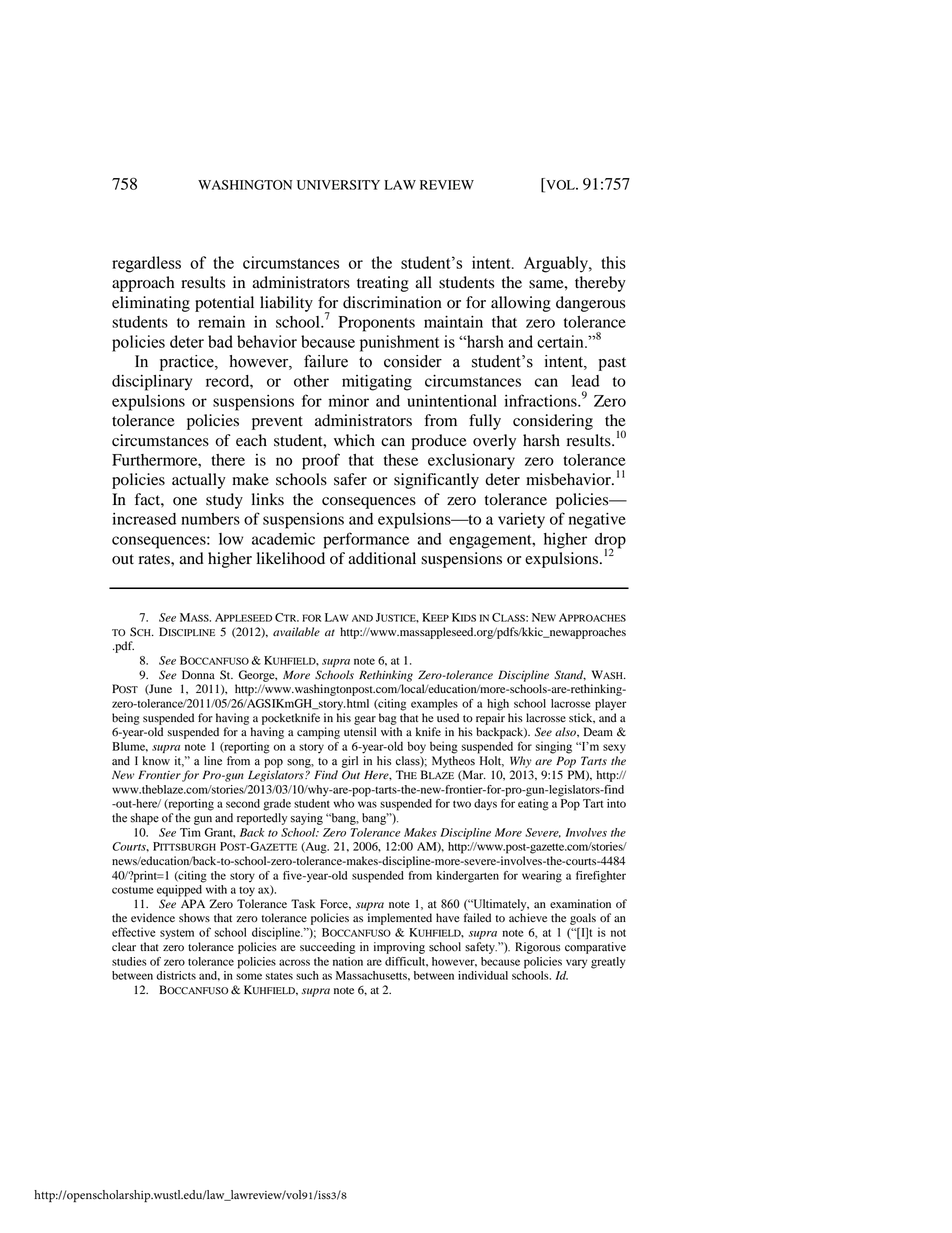 The height and width of the document is (1233, 952). I want to click on rates, so click(155, 559).
